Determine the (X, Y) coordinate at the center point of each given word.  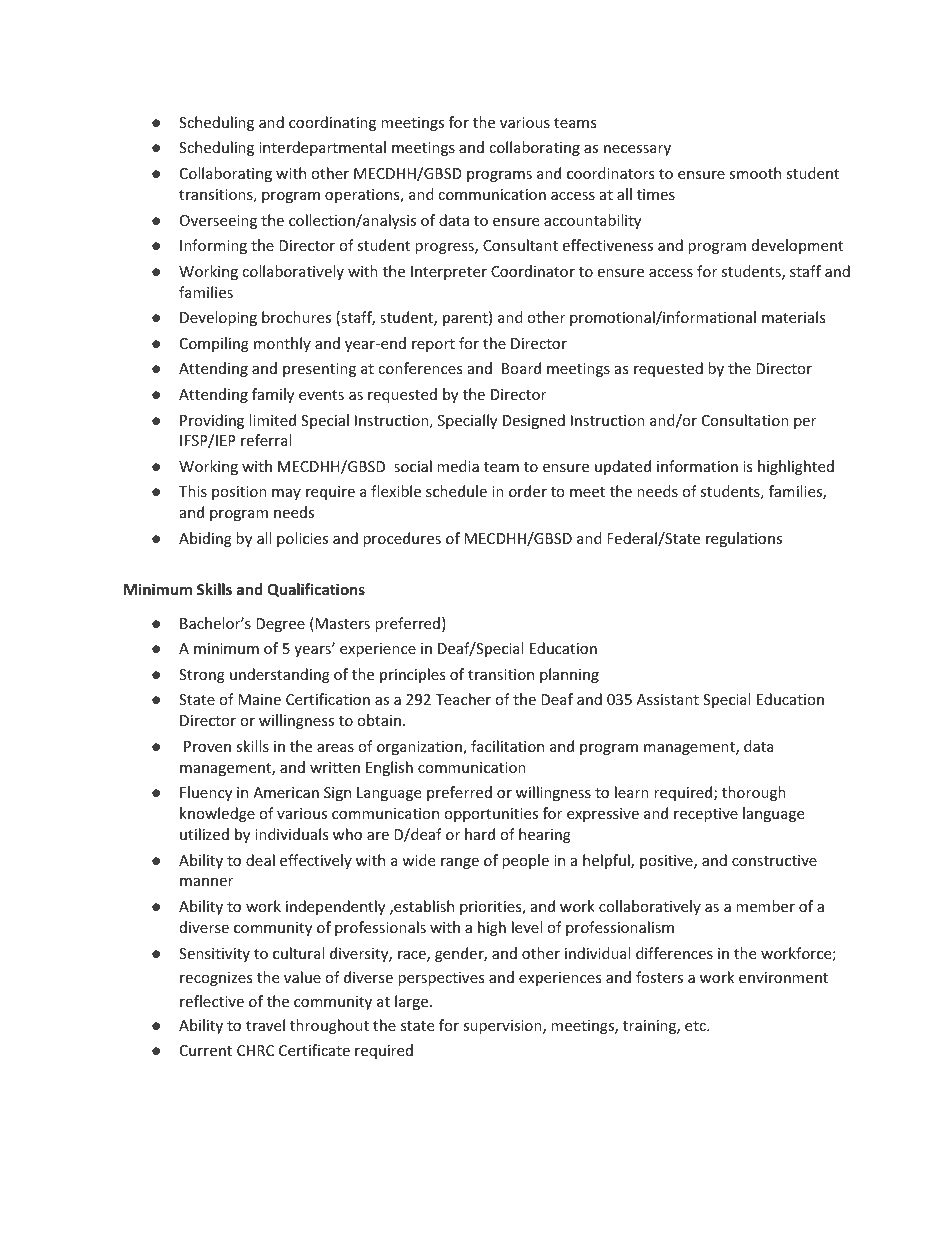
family (273, 395)
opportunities (491, 815)
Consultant (520, 245)
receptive (706, 815)
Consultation (745, 420)
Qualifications (316, 590)
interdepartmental (322, 148)
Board (521, 368)
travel (265, 1025)
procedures (402, 539)
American (286, 792)
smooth (755, 173)
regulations (744, 539)
